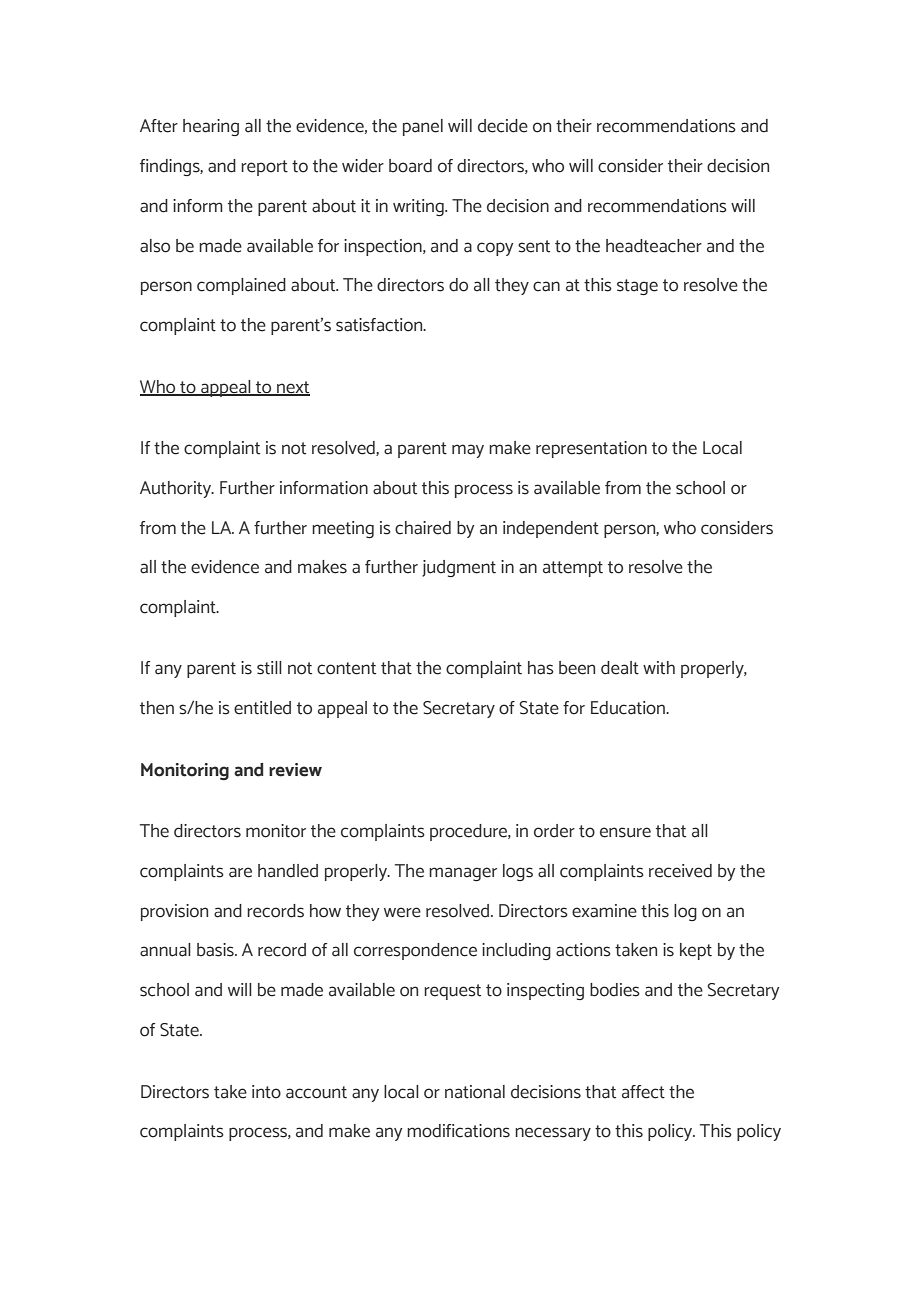 Image resolution: width=924 pixels, height=1308 pixels. What do you see at coordinates (458, 1131) in the screenshot?
I see `modifications` at bounding box center [458, 1131].
